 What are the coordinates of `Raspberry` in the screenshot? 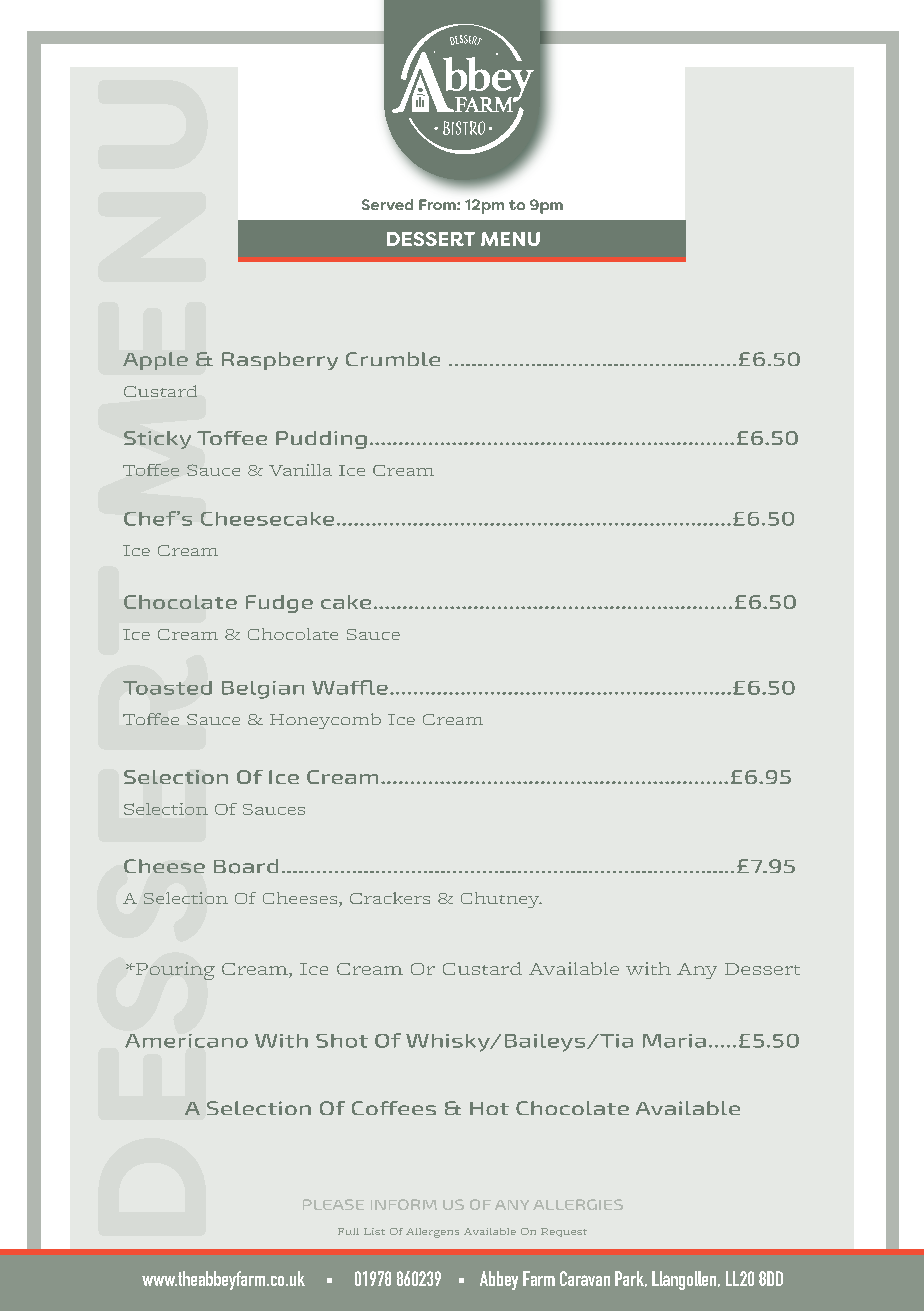 It's located at (280, 361).
